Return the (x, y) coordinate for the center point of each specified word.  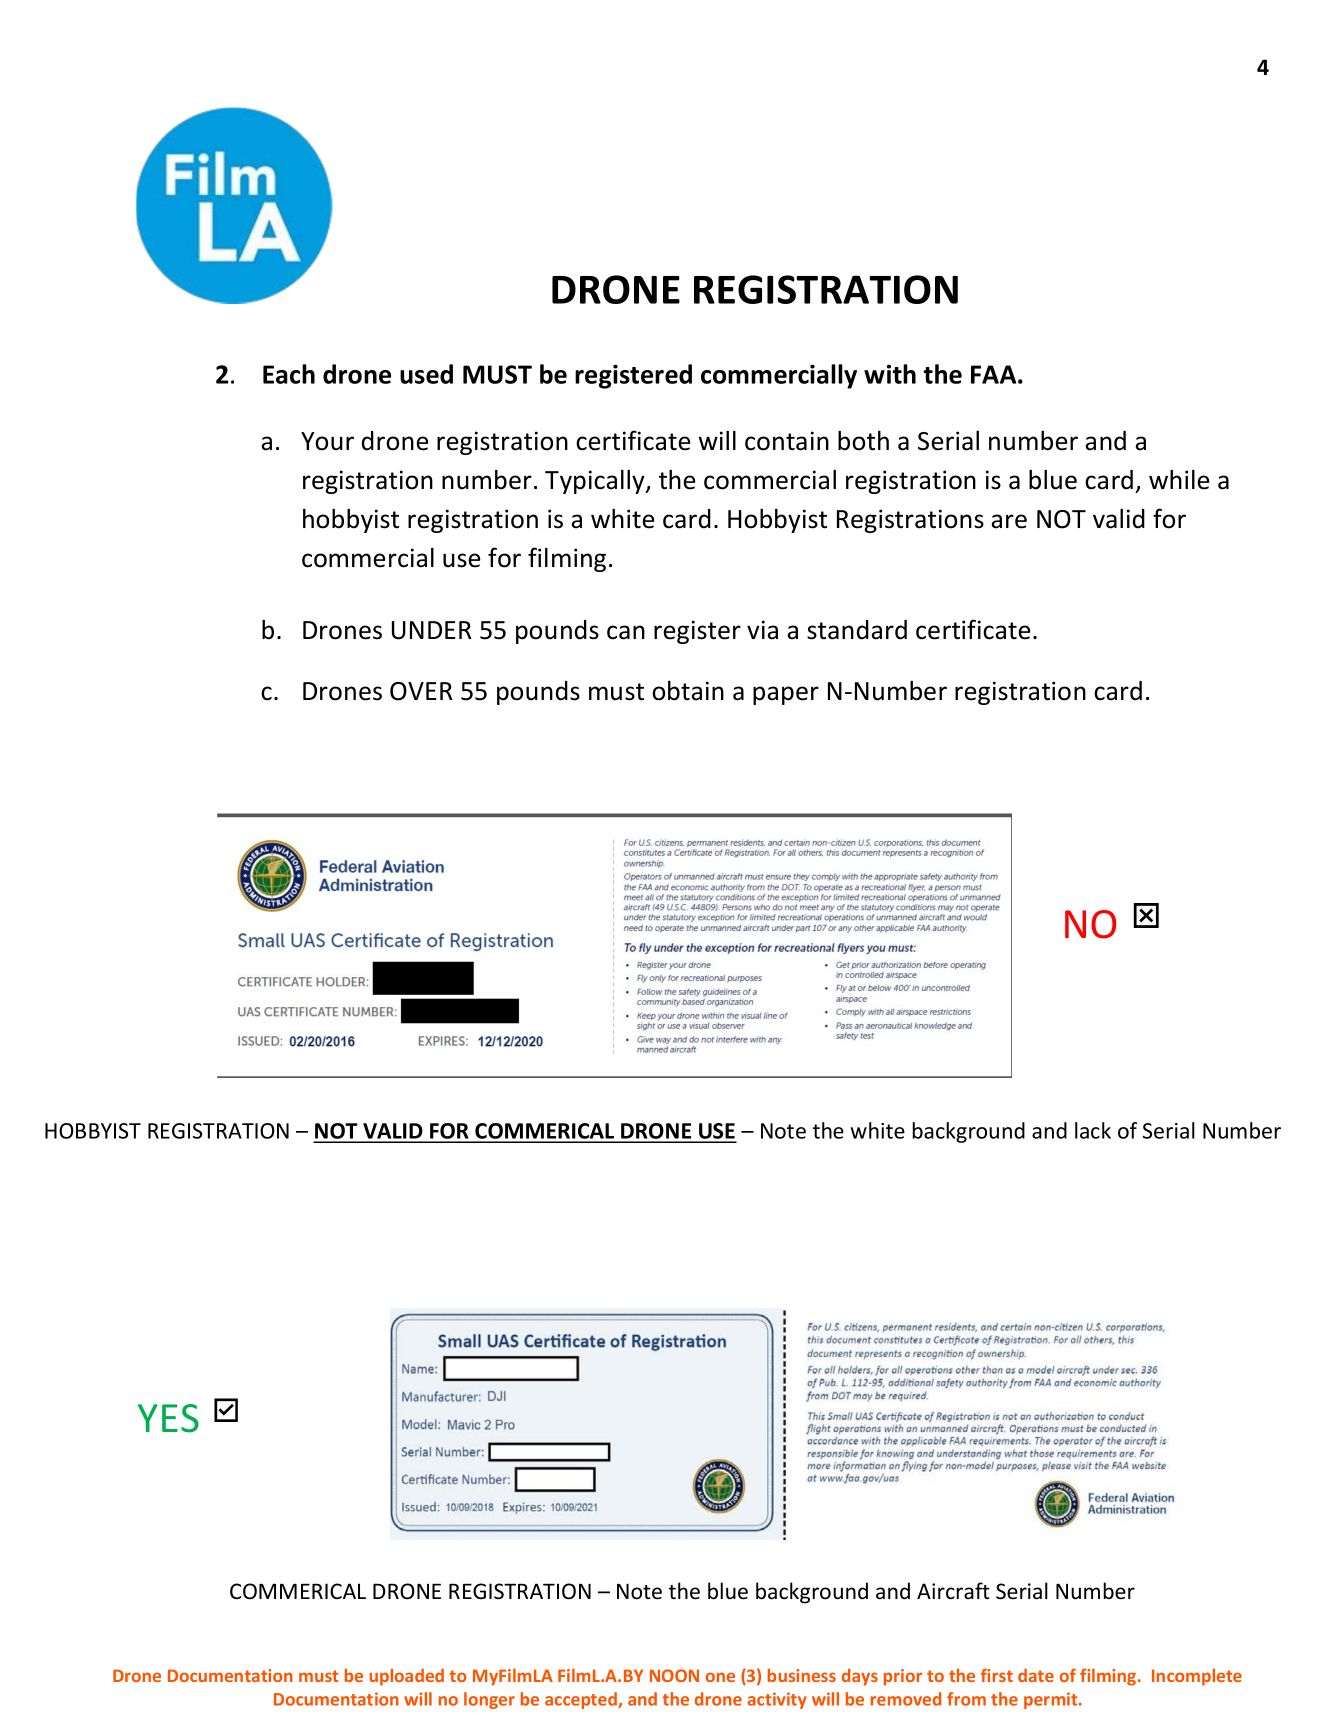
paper (786, 695)
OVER (421, 691)
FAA (995, 374)
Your (327, 441)
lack (1093, 1130)
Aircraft (953, 1591)
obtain (688, 691)
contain (787, 441)
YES (168, 1418)
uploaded (406, 1677)
